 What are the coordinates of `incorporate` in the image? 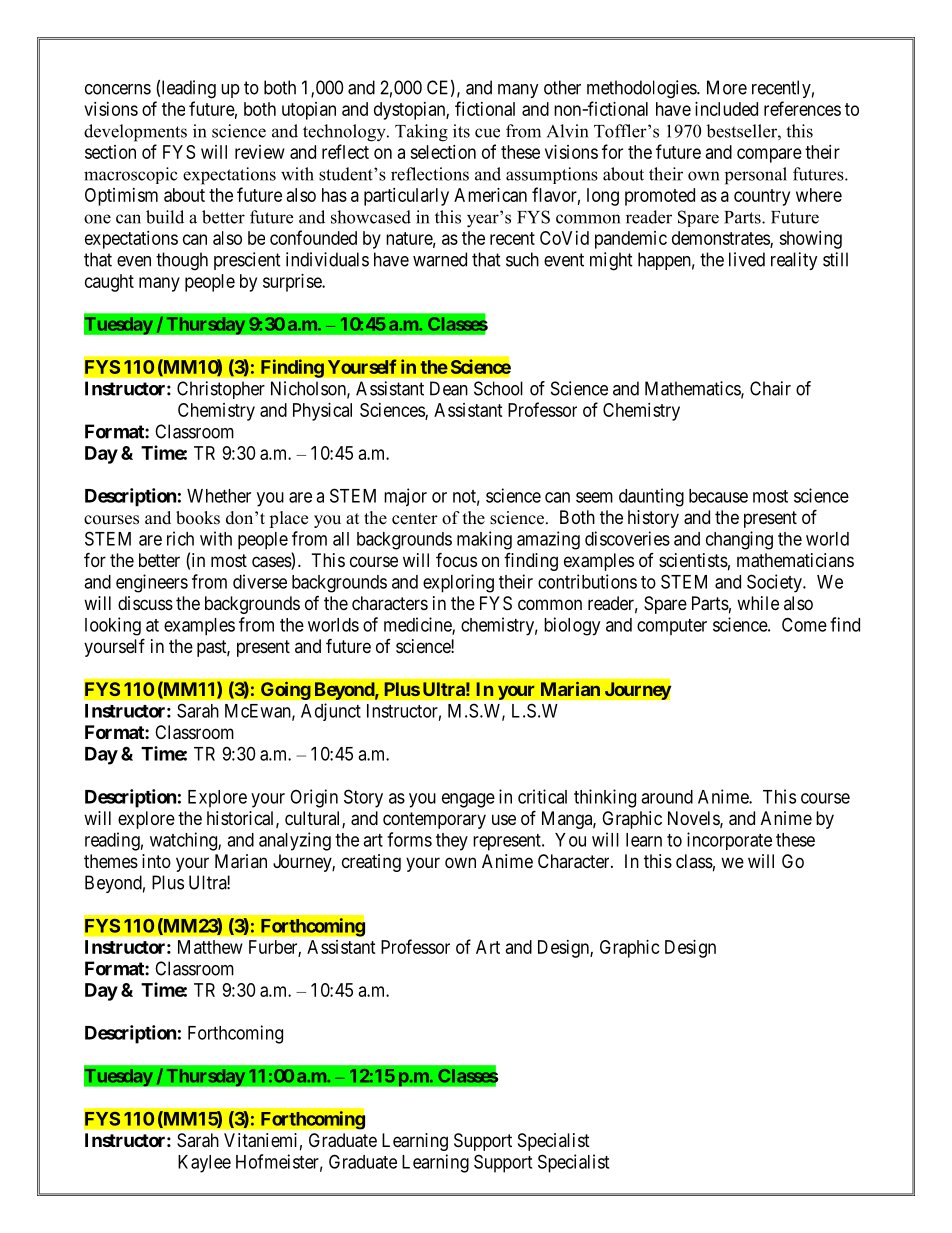 It's located at (729, 841).
